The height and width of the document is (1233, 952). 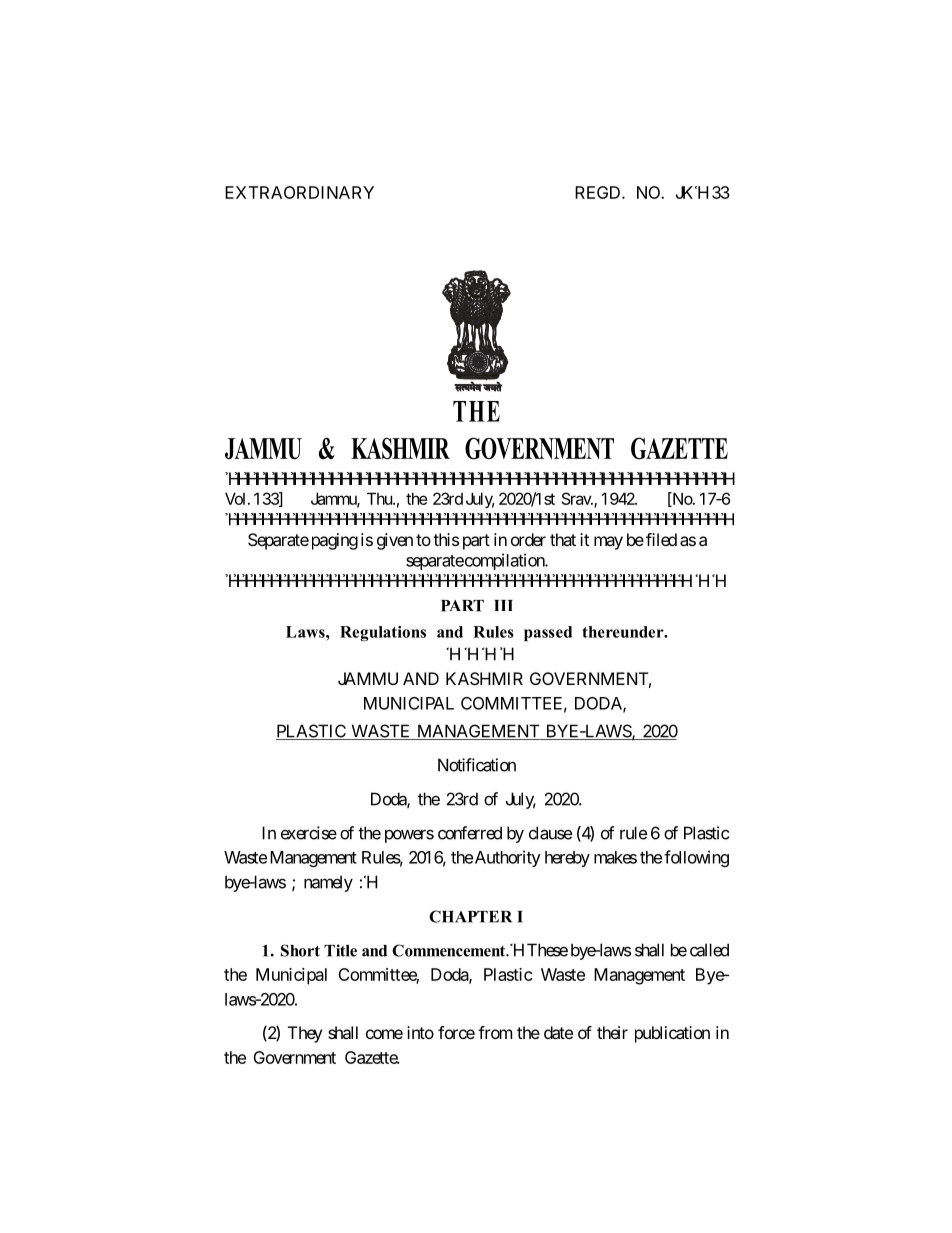 I want to click on EXTRAORDINARY, so click(x=299, y=192).
